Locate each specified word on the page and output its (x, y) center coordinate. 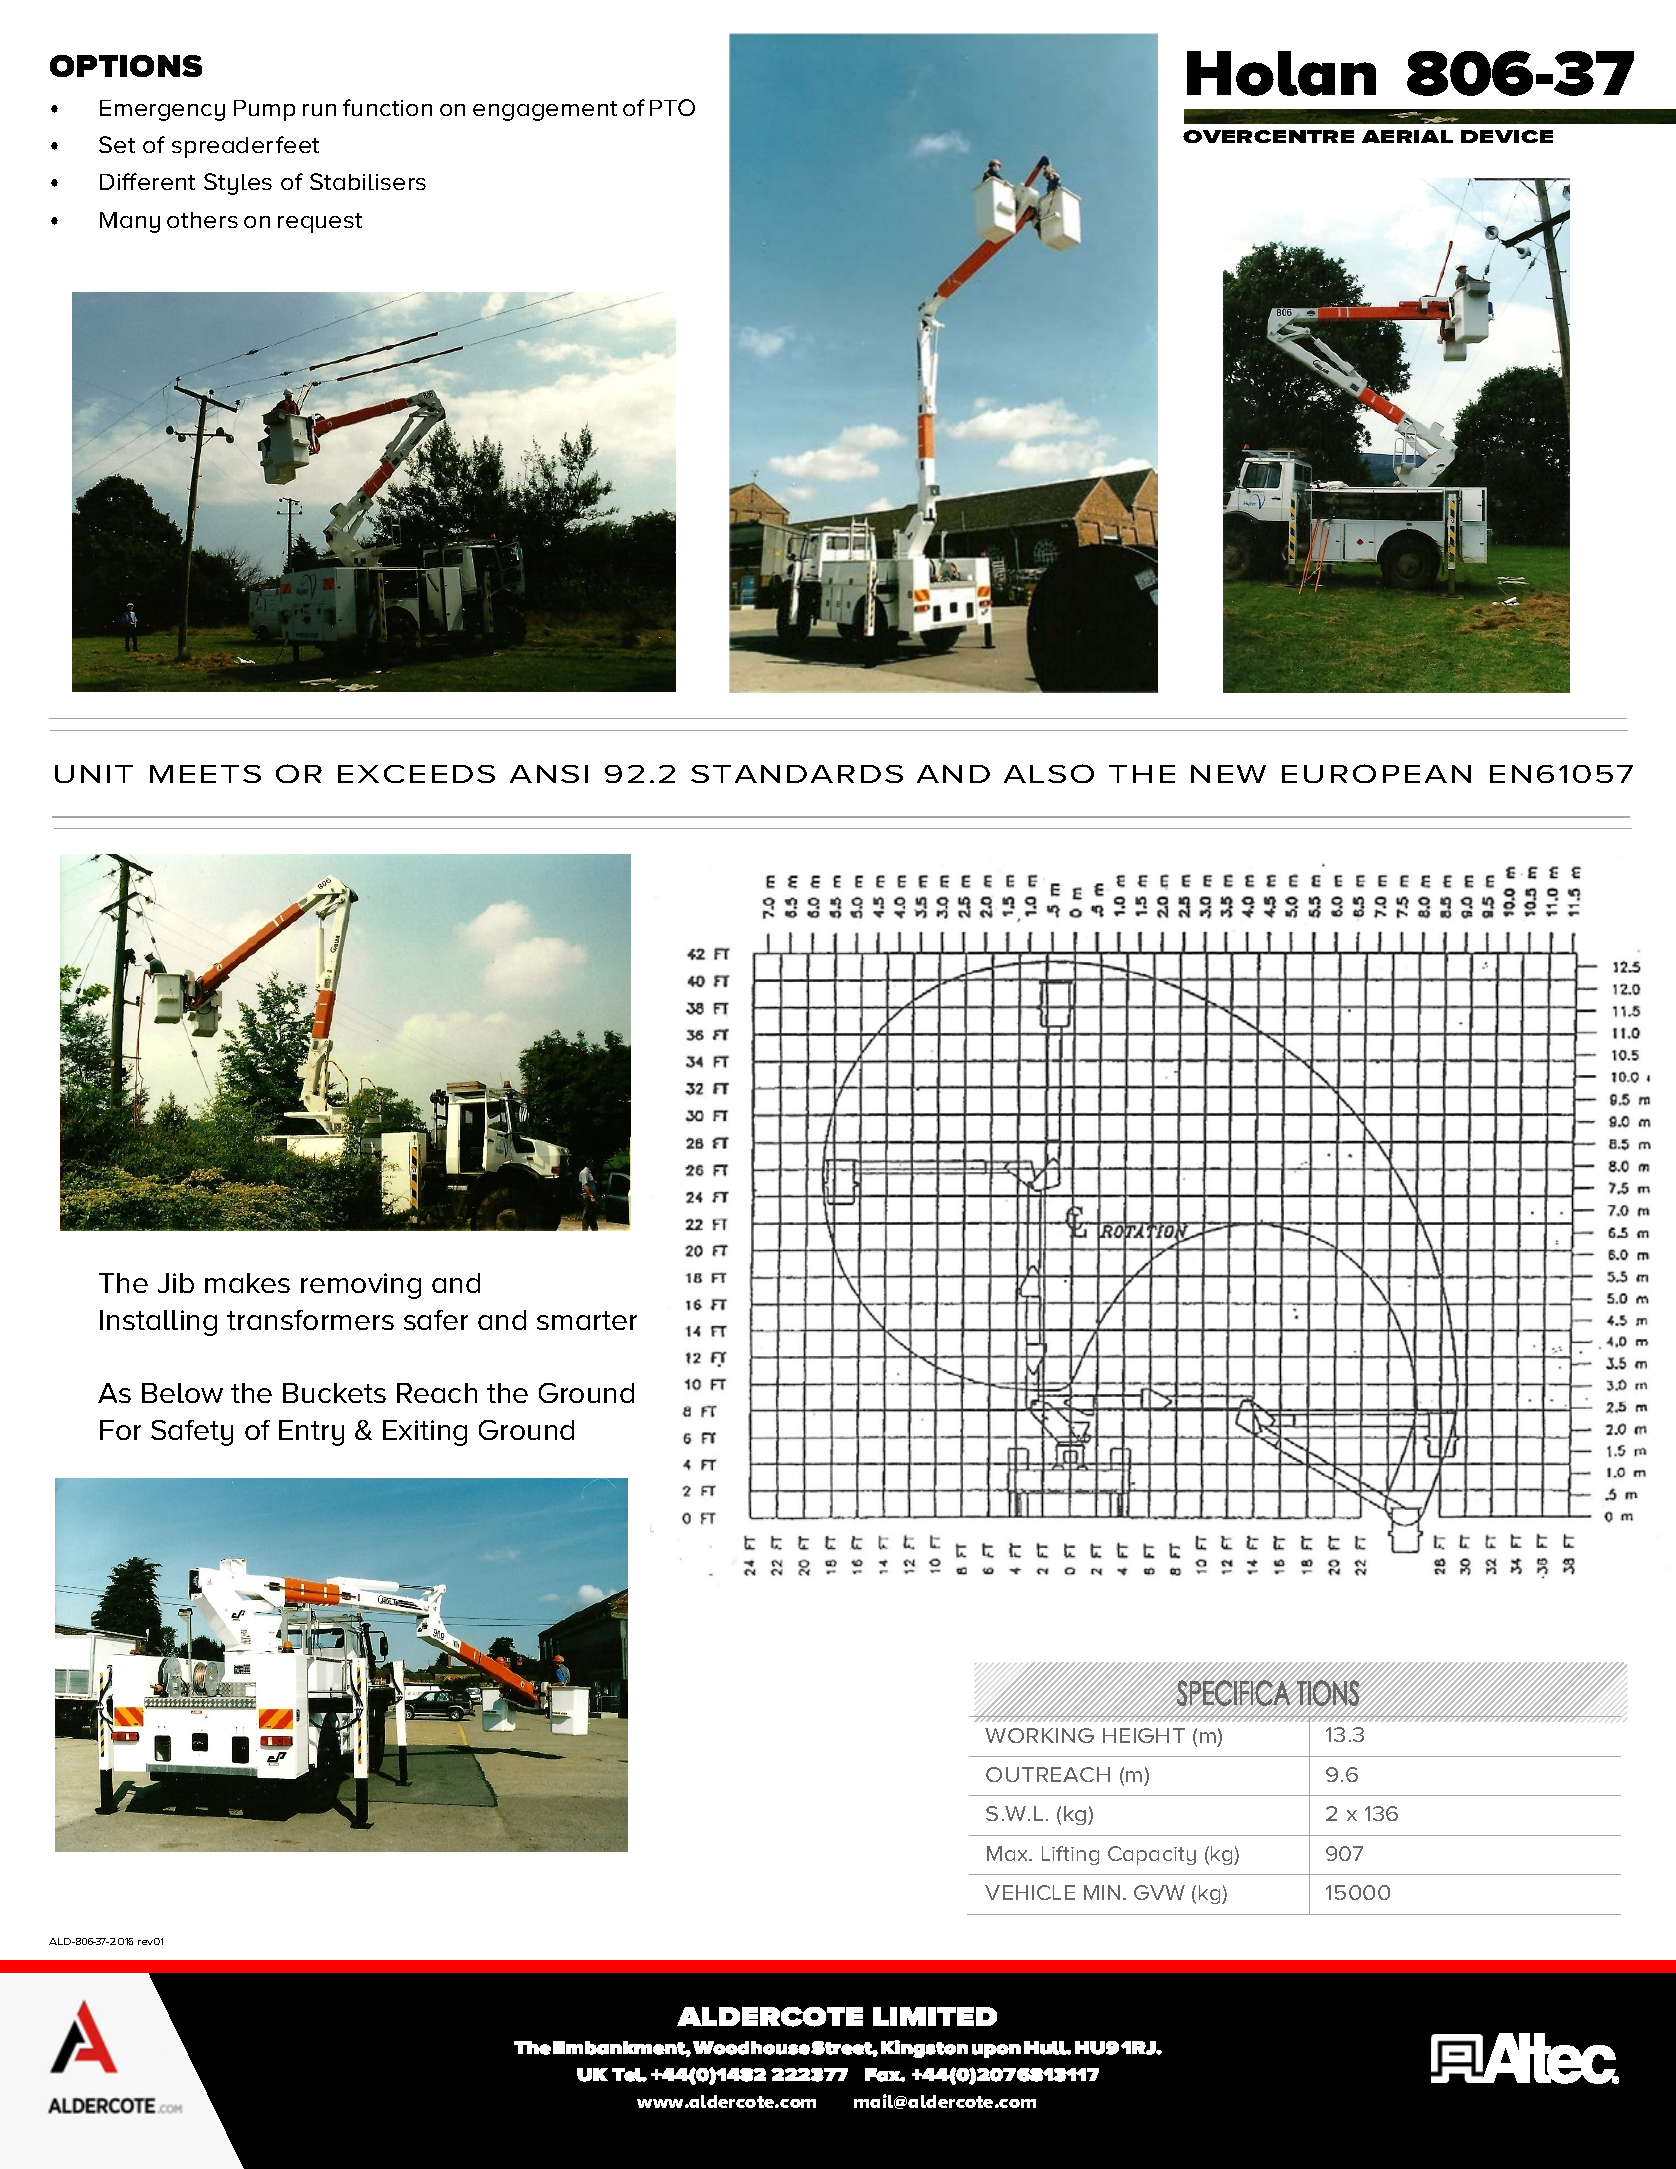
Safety (192, 1433)
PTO (672, 107)
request (320, 223)
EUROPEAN (1376, 773)
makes (247, 1283)
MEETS (205, 774)
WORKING (1039, 1735)
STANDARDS (797, 774)
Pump (264, 110)
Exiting (425, 1433)
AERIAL (1407, 136)
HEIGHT (1144, 1735)
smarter (587, 1320)
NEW (1228, 774)
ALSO (1049, 773)
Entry (311, 1433)
